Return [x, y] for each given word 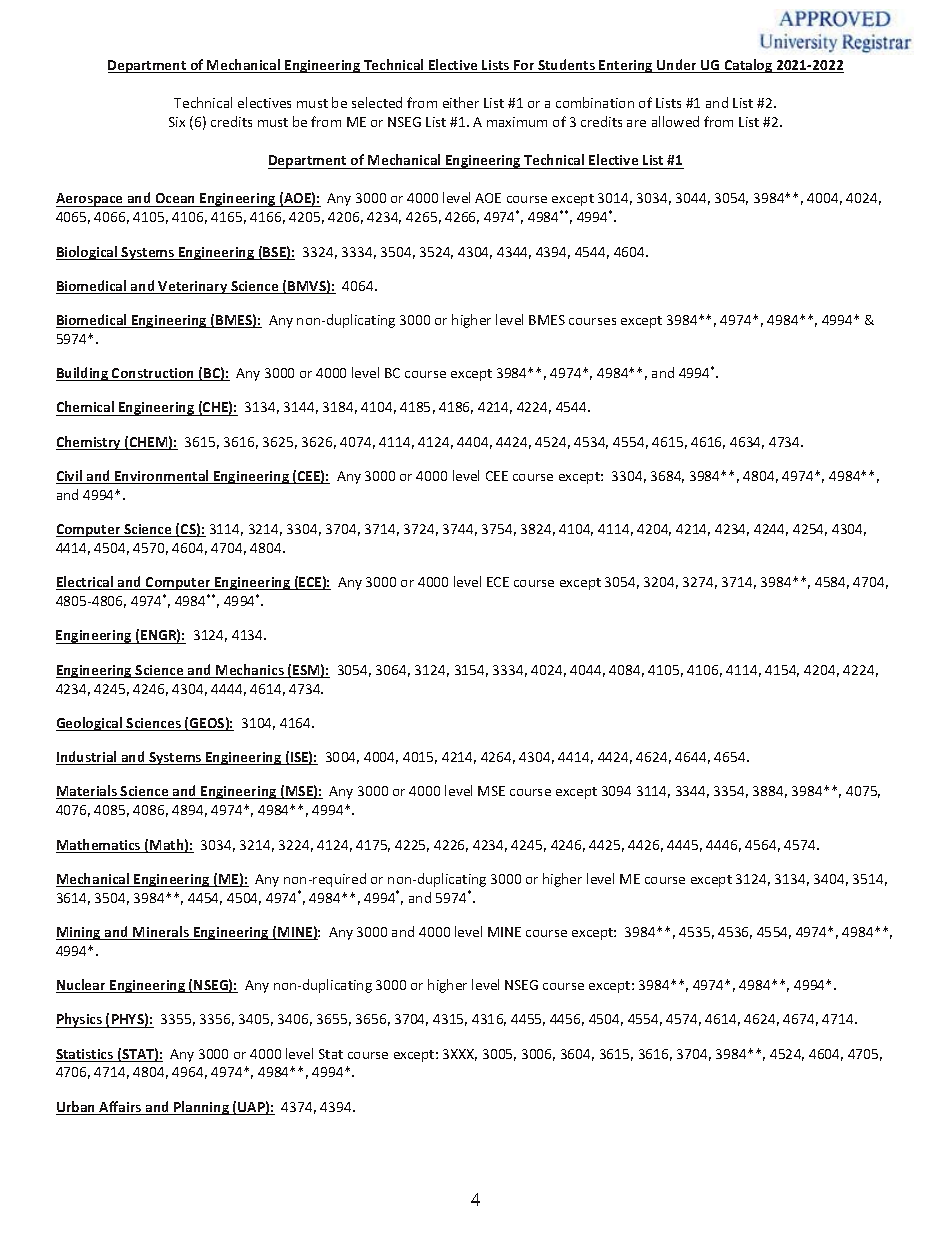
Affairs [120, 1108]
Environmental [162, 477]
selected [377, 102]
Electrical [86, 583]
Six [177, 122]
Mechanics [250, 671]
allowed [675, 121]
